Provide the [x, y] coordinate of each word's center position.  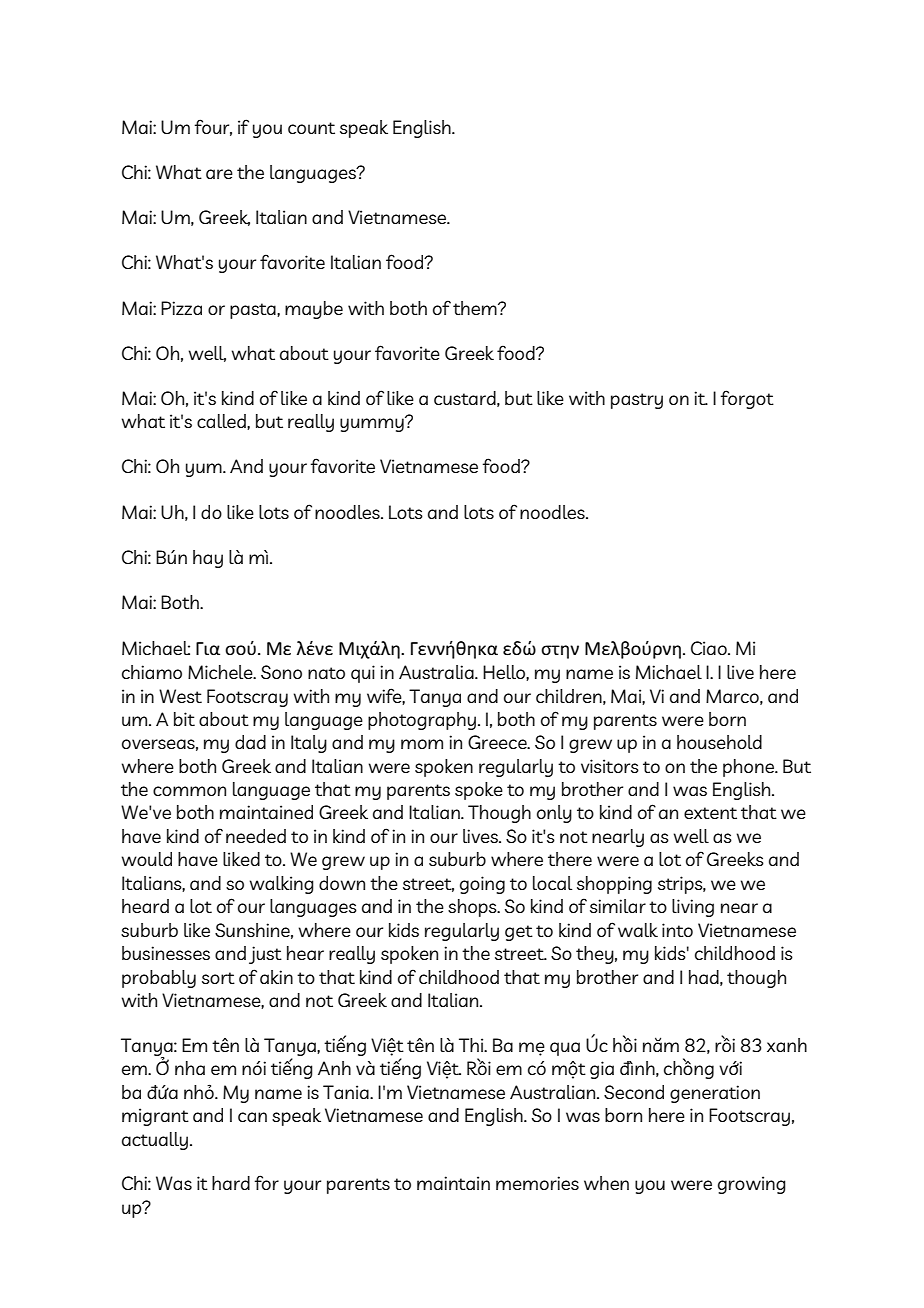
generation [715, 1094]
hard [231, 1183]
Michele [221, 672]
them [476, 308]
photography [422, 721]
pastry [637, 401]
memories [537, 1183]
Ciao [710, 648]
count [311, 128]
